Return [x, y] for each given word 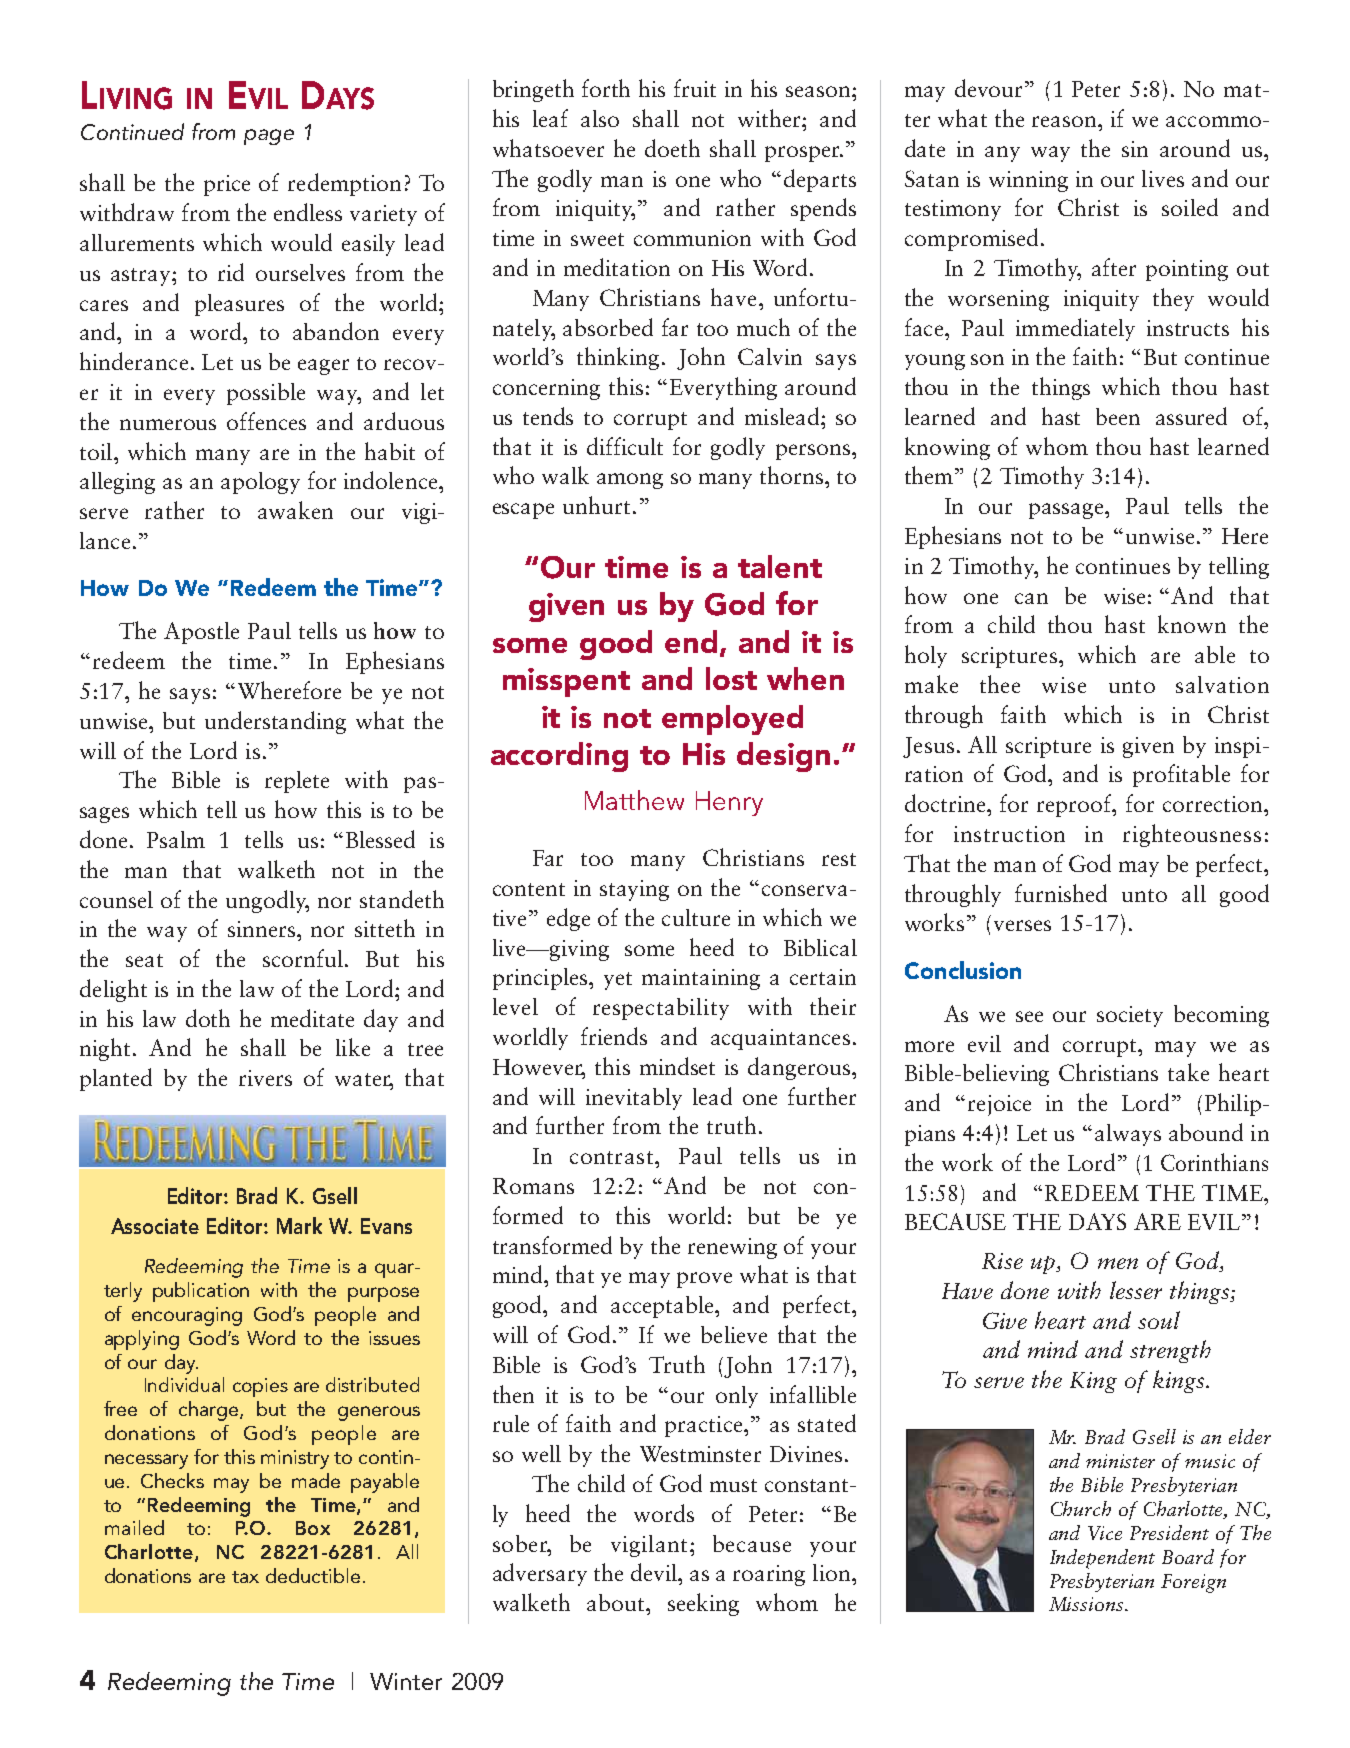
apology [260, 483]
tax [245, 1577]
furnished [1061, 893]
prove [704, 1280]
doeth [672, 148]
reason [1065, 121]
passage [1067, 511]
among [630, 481]
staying [634, 890]
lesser [1136, 1290]
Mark [299, 1225]
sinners [263, 929]
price [227, 185]
